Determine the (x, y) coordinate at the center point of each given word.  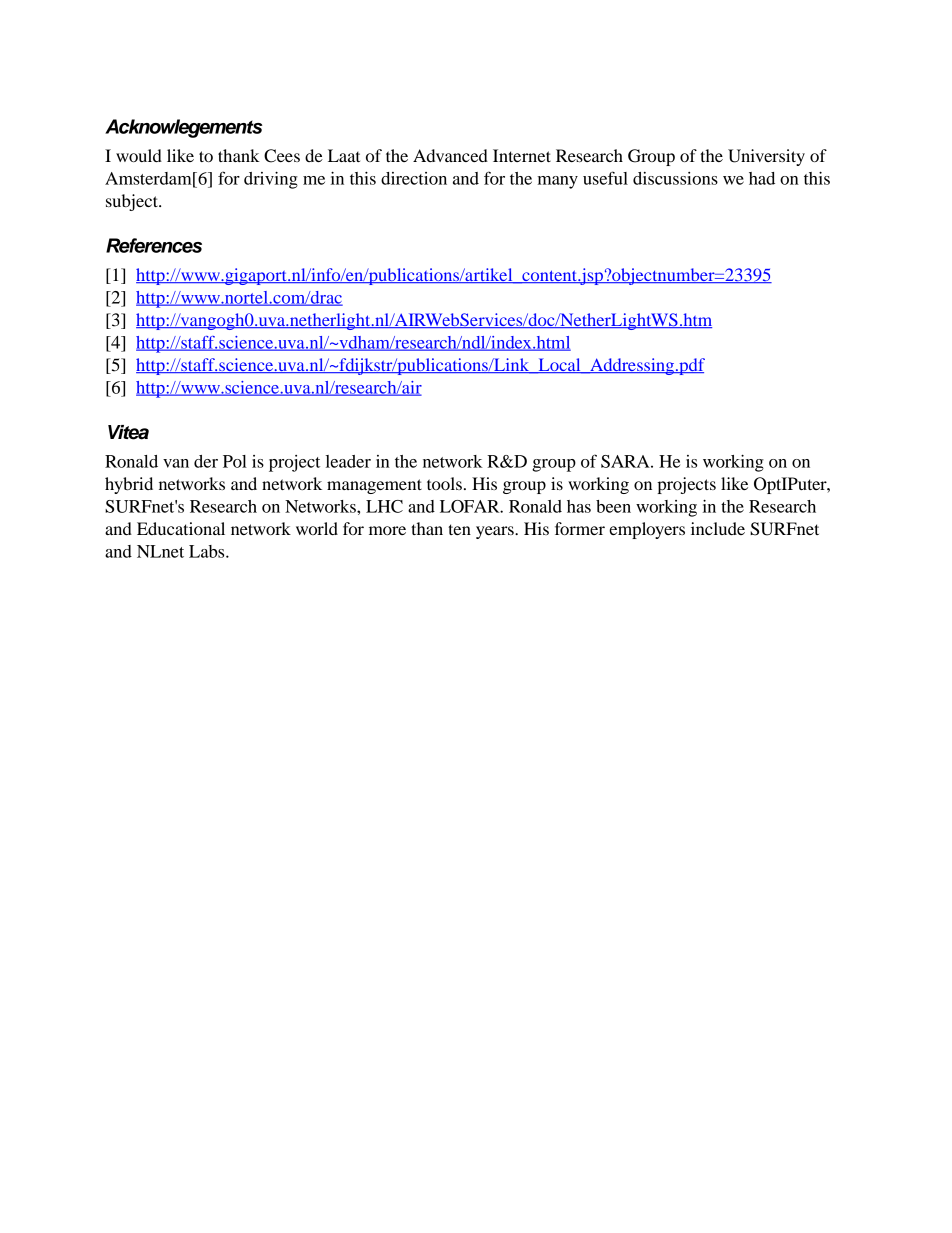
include (718, 528)
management (374, 486)
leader (348, 461)
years (496, 532)
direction (414, 178)
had (762, 178)
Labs (208, 551)
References (154, 245)
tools (444, 483)
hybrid (129, 485)
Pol (235, 461)
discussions (675, 178)
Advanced (450, 155)
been (613, 506)
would (139, 155)
